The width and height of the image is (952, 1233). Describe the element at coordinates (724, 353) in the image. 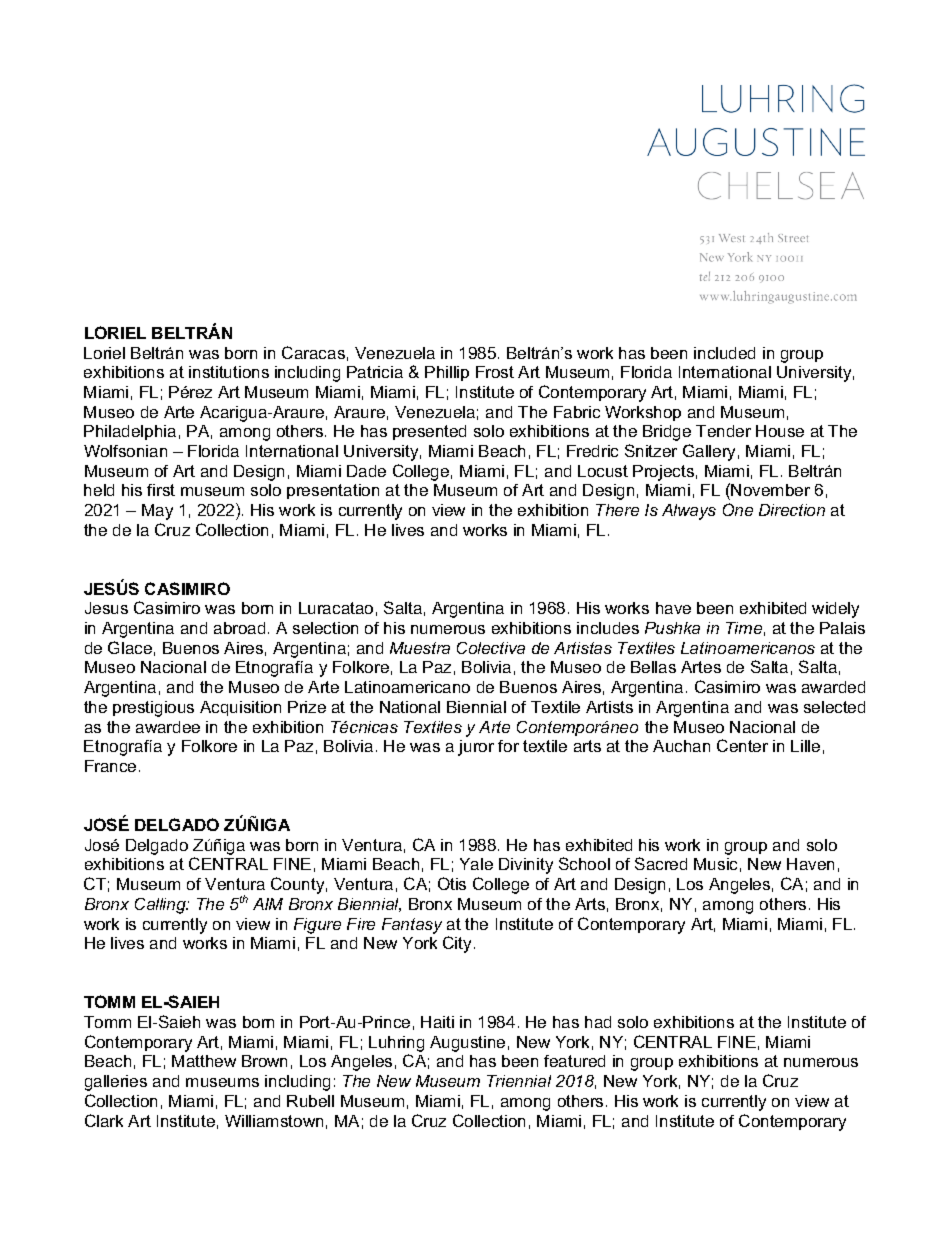

I see `included` at that location.
